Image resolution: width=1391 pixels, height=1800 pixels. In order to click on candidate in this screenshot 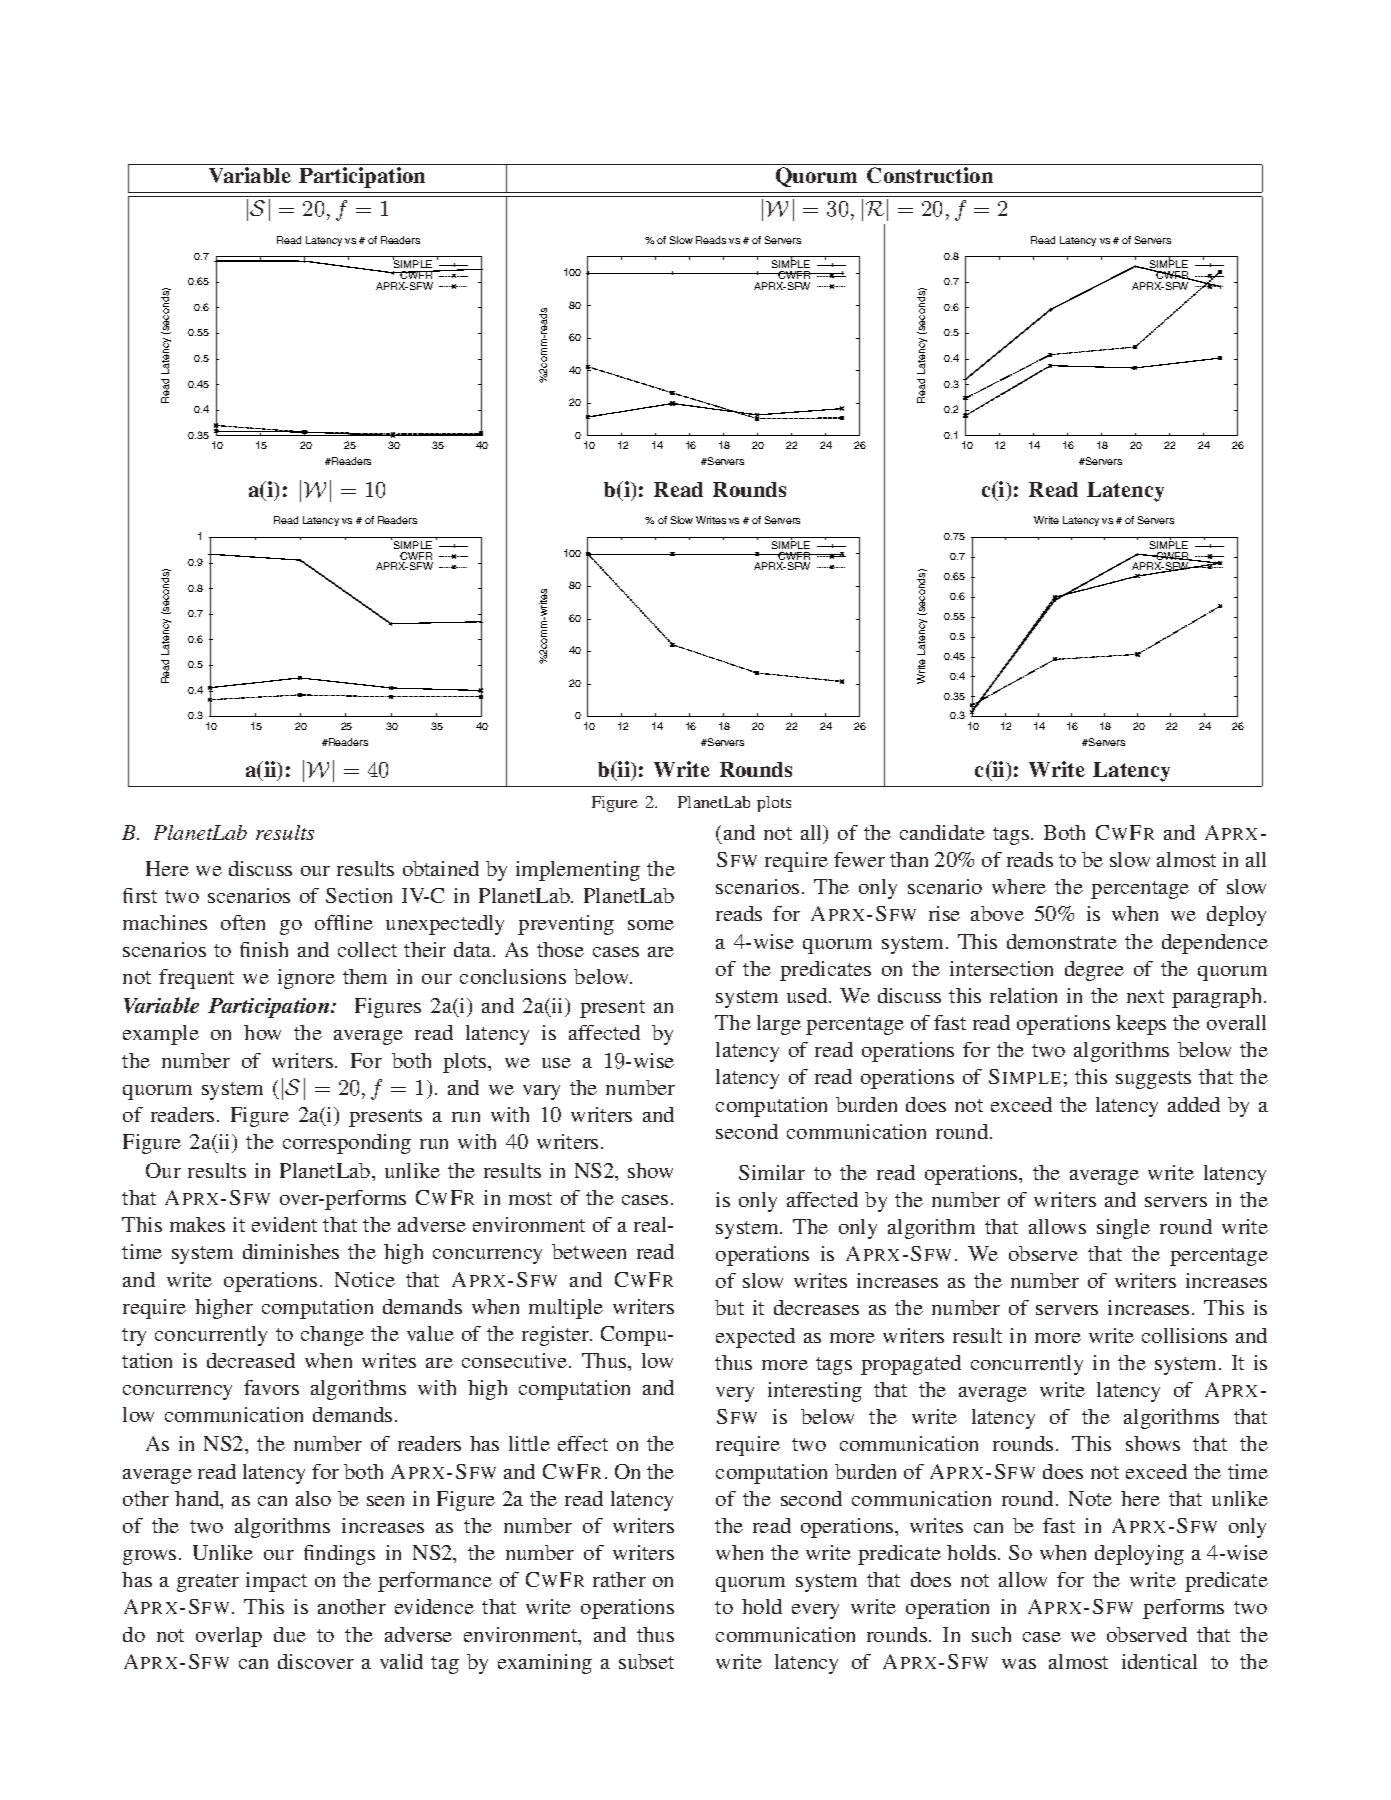, I will do `click(942, 832)`.
